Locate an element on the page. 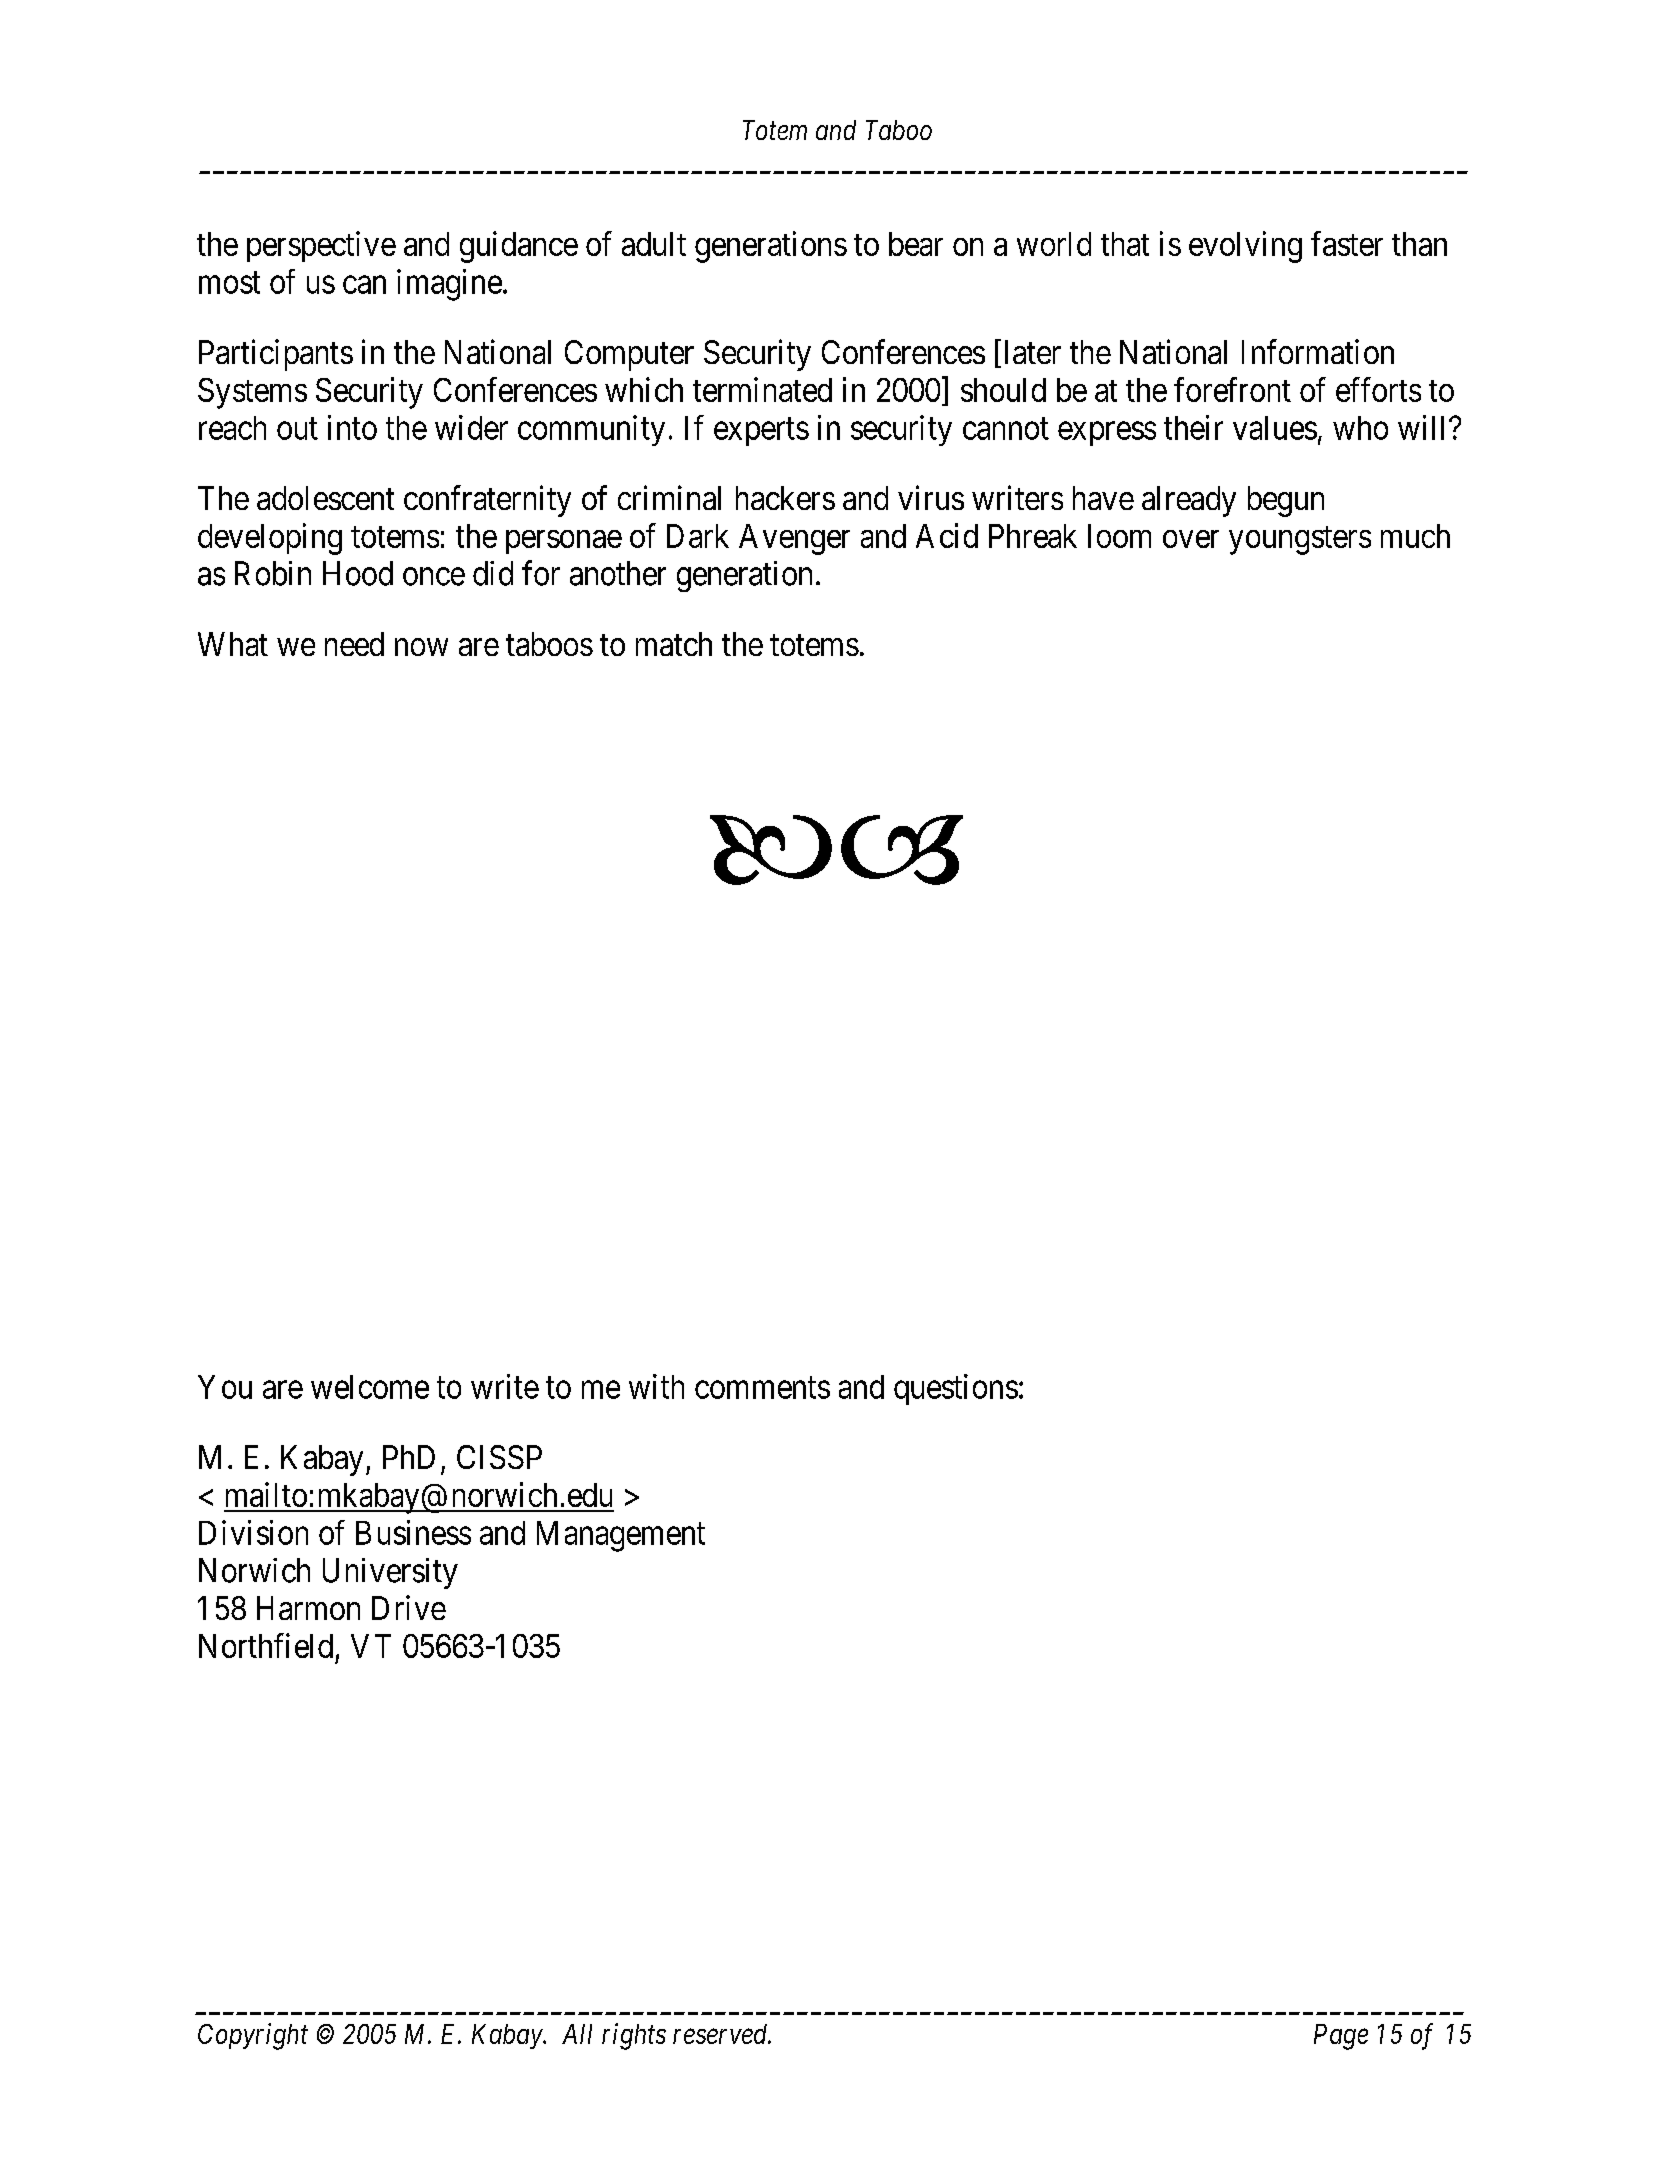 Image resolution: width=1673 pixels, height=2165 pixels. Copyright is located at coordinates (253, 2036).
